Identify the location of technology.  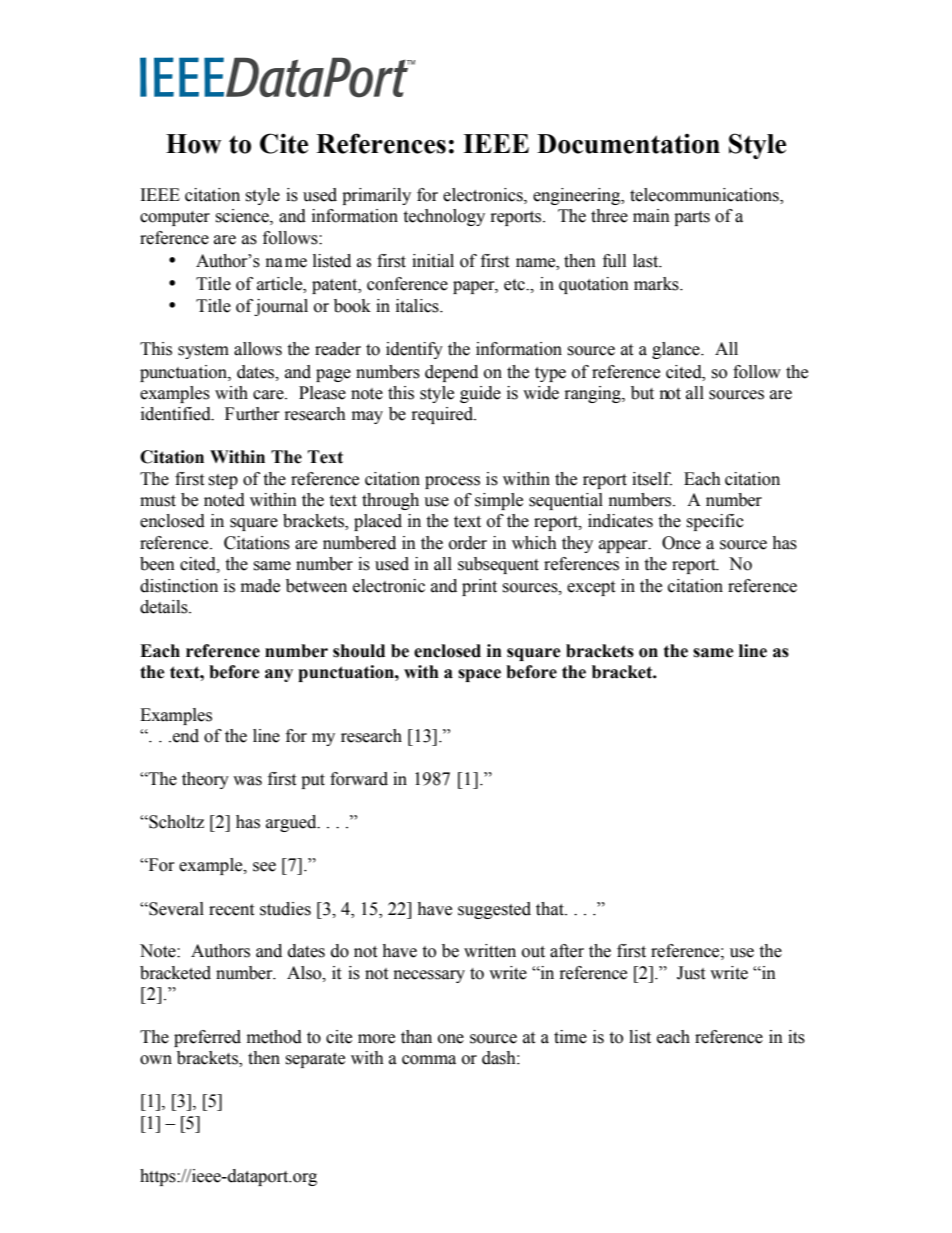
(444, 217).
